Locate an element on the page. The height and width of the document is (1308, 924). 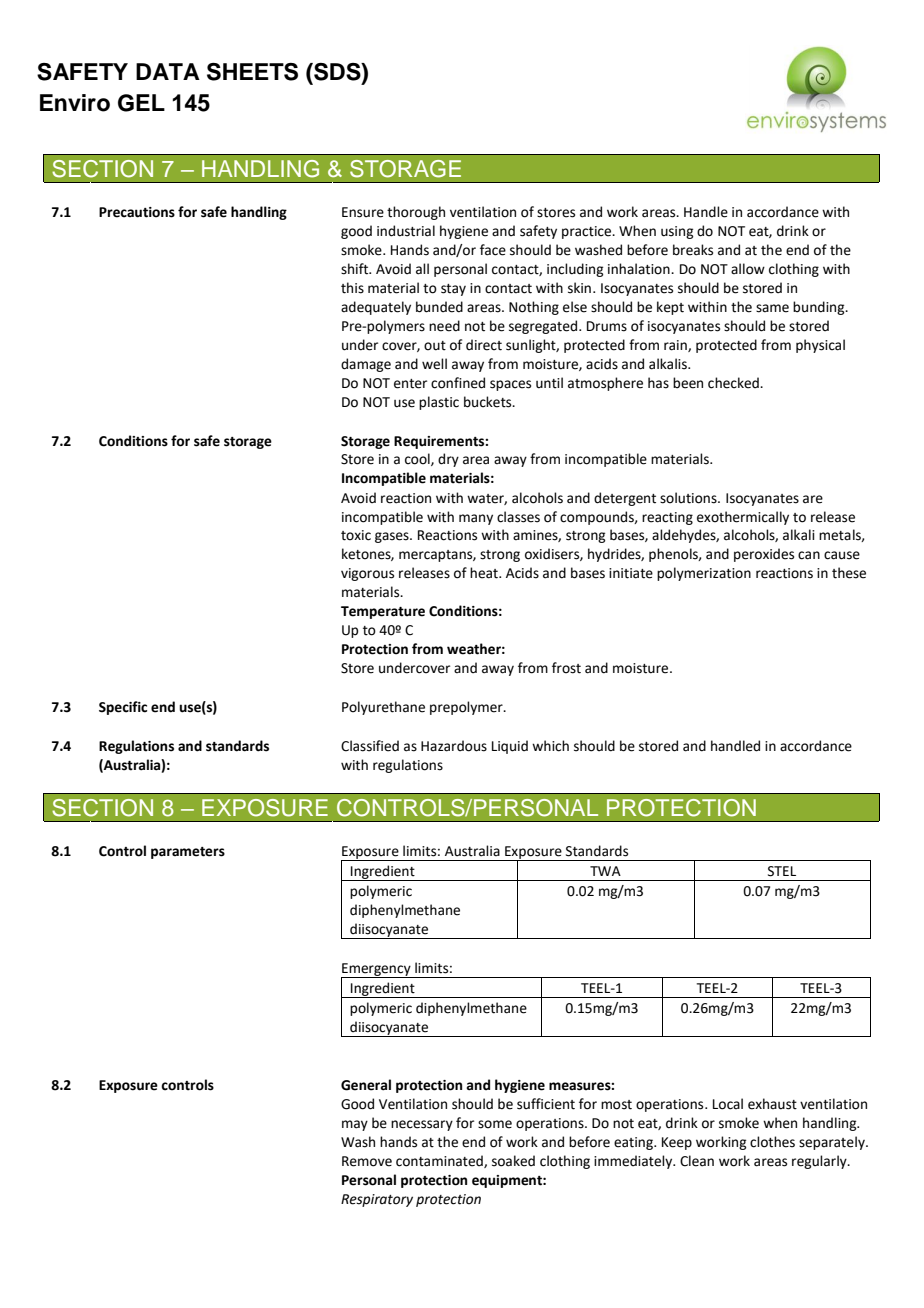
toxic is located at coordinates (356, 535).
